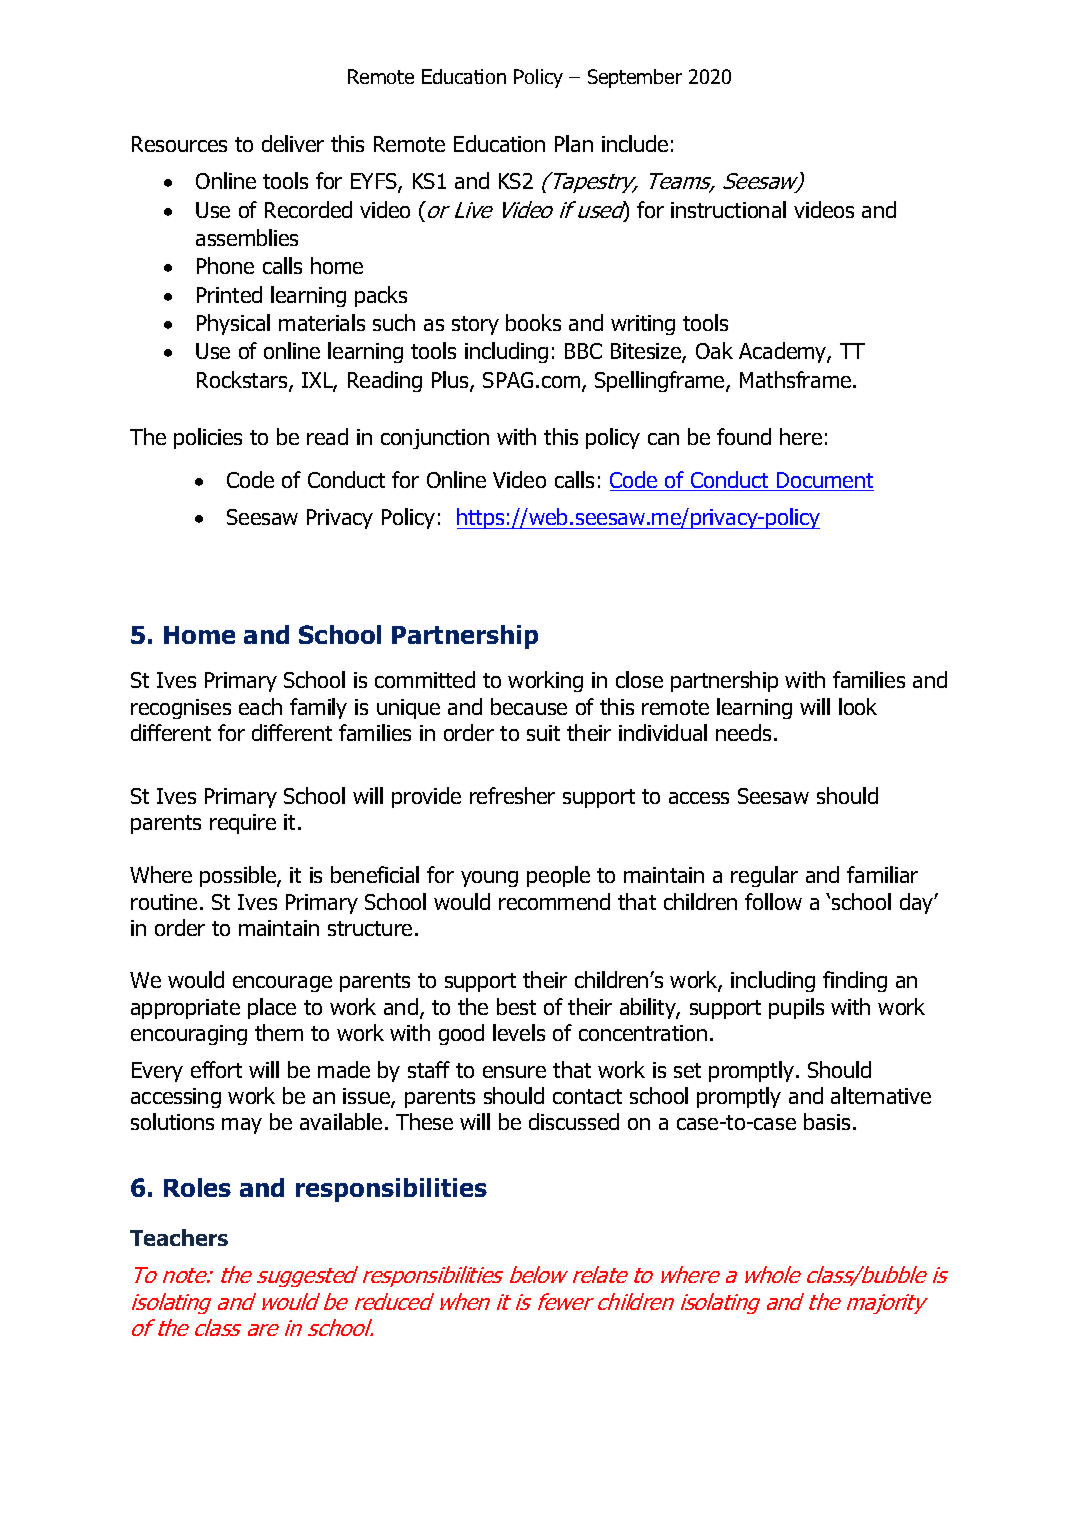 This image has height=1527, width=1079. I want to click on Plan, so click(574, 143).
